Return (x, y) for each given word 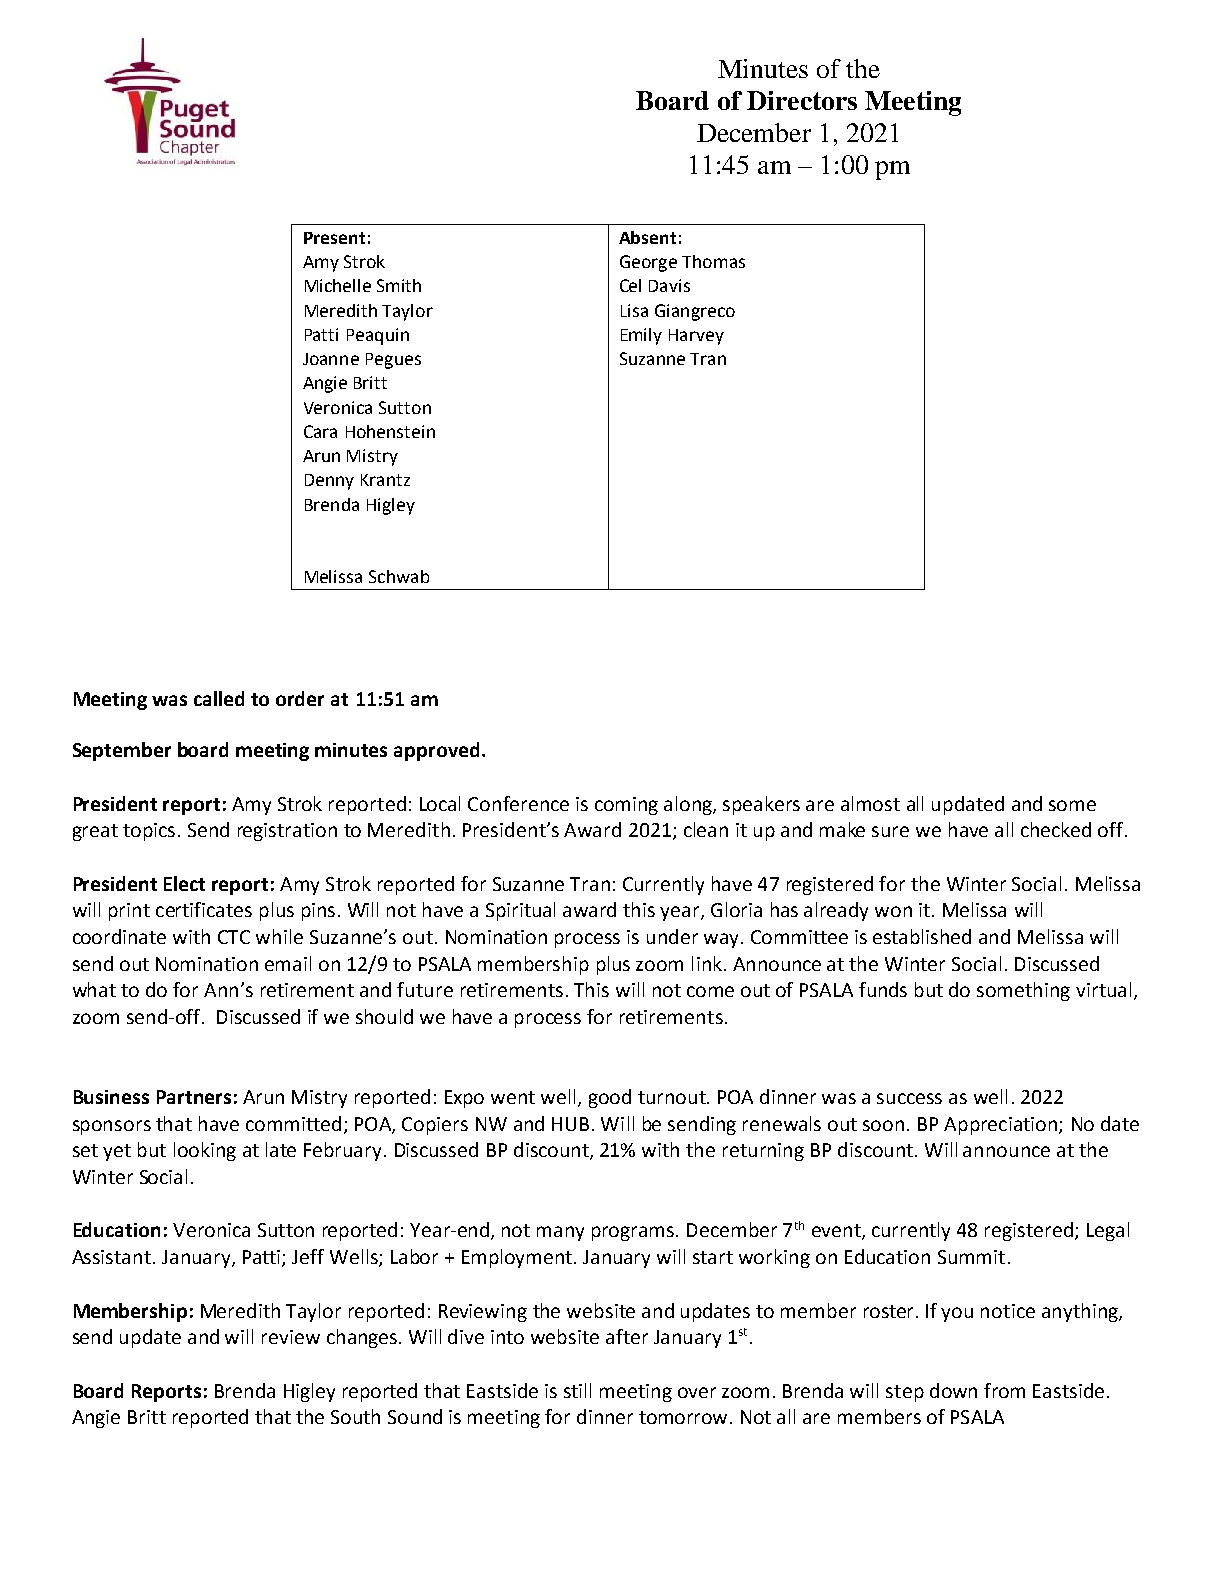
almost (870, 803)
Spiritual (520, 911)
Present (334, 238)
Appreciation (1000, 1126)
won (893, 911)
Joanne (331, 359)
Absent (647, 237)
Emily (641, 336)
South (355, 1416)
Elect (184, 883)
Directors (802, 100)
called (219, 698)
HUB (570, 1124)
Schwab (399, 576)
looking (205, 1151)
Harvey (696, 337)
